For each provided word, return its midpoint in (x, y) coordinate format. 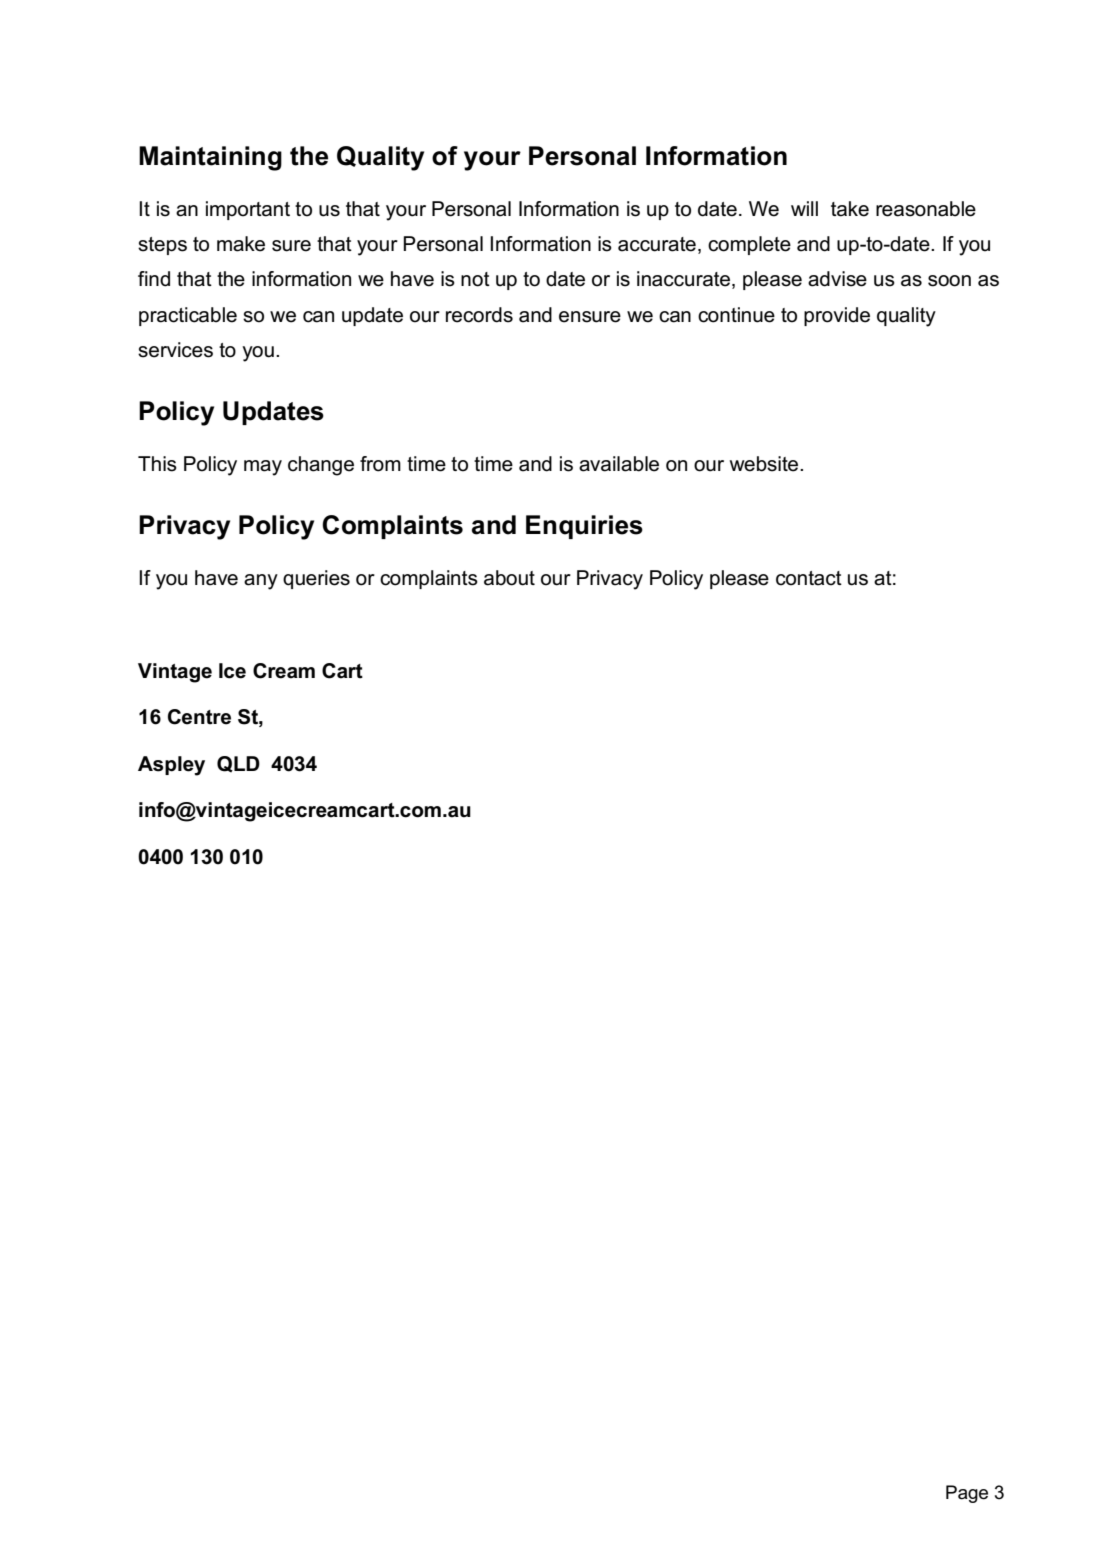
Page (967, 1494)
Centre (199, 717)
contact (809, 578)
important (248, 210)
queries (316, 579)
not (475, 279)
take (850, 209)
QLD (238, 764)
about (509, 578)
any (261, 582)
